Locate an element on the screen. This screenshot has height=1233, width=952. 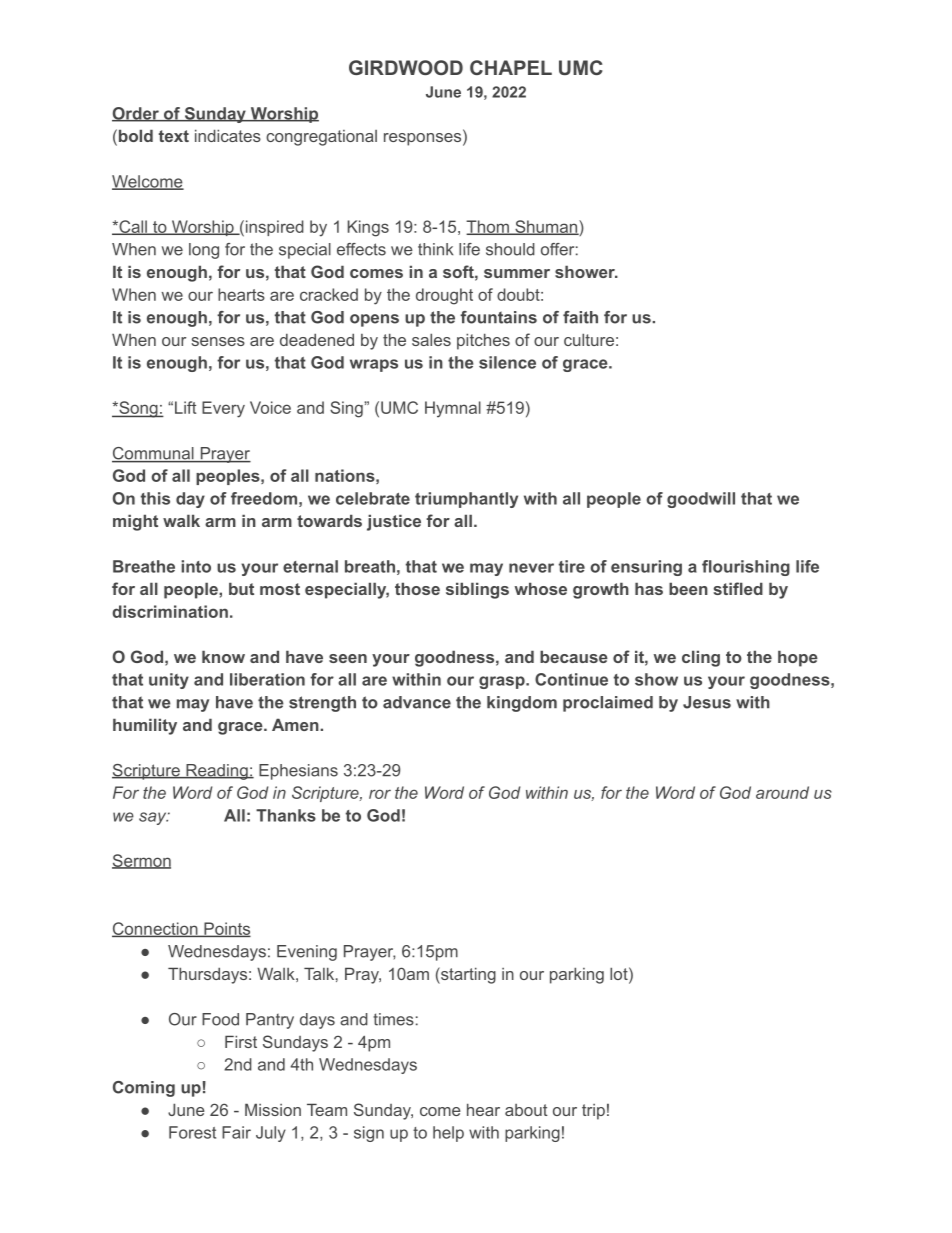
siblings is located at coordinates (477, 590).
